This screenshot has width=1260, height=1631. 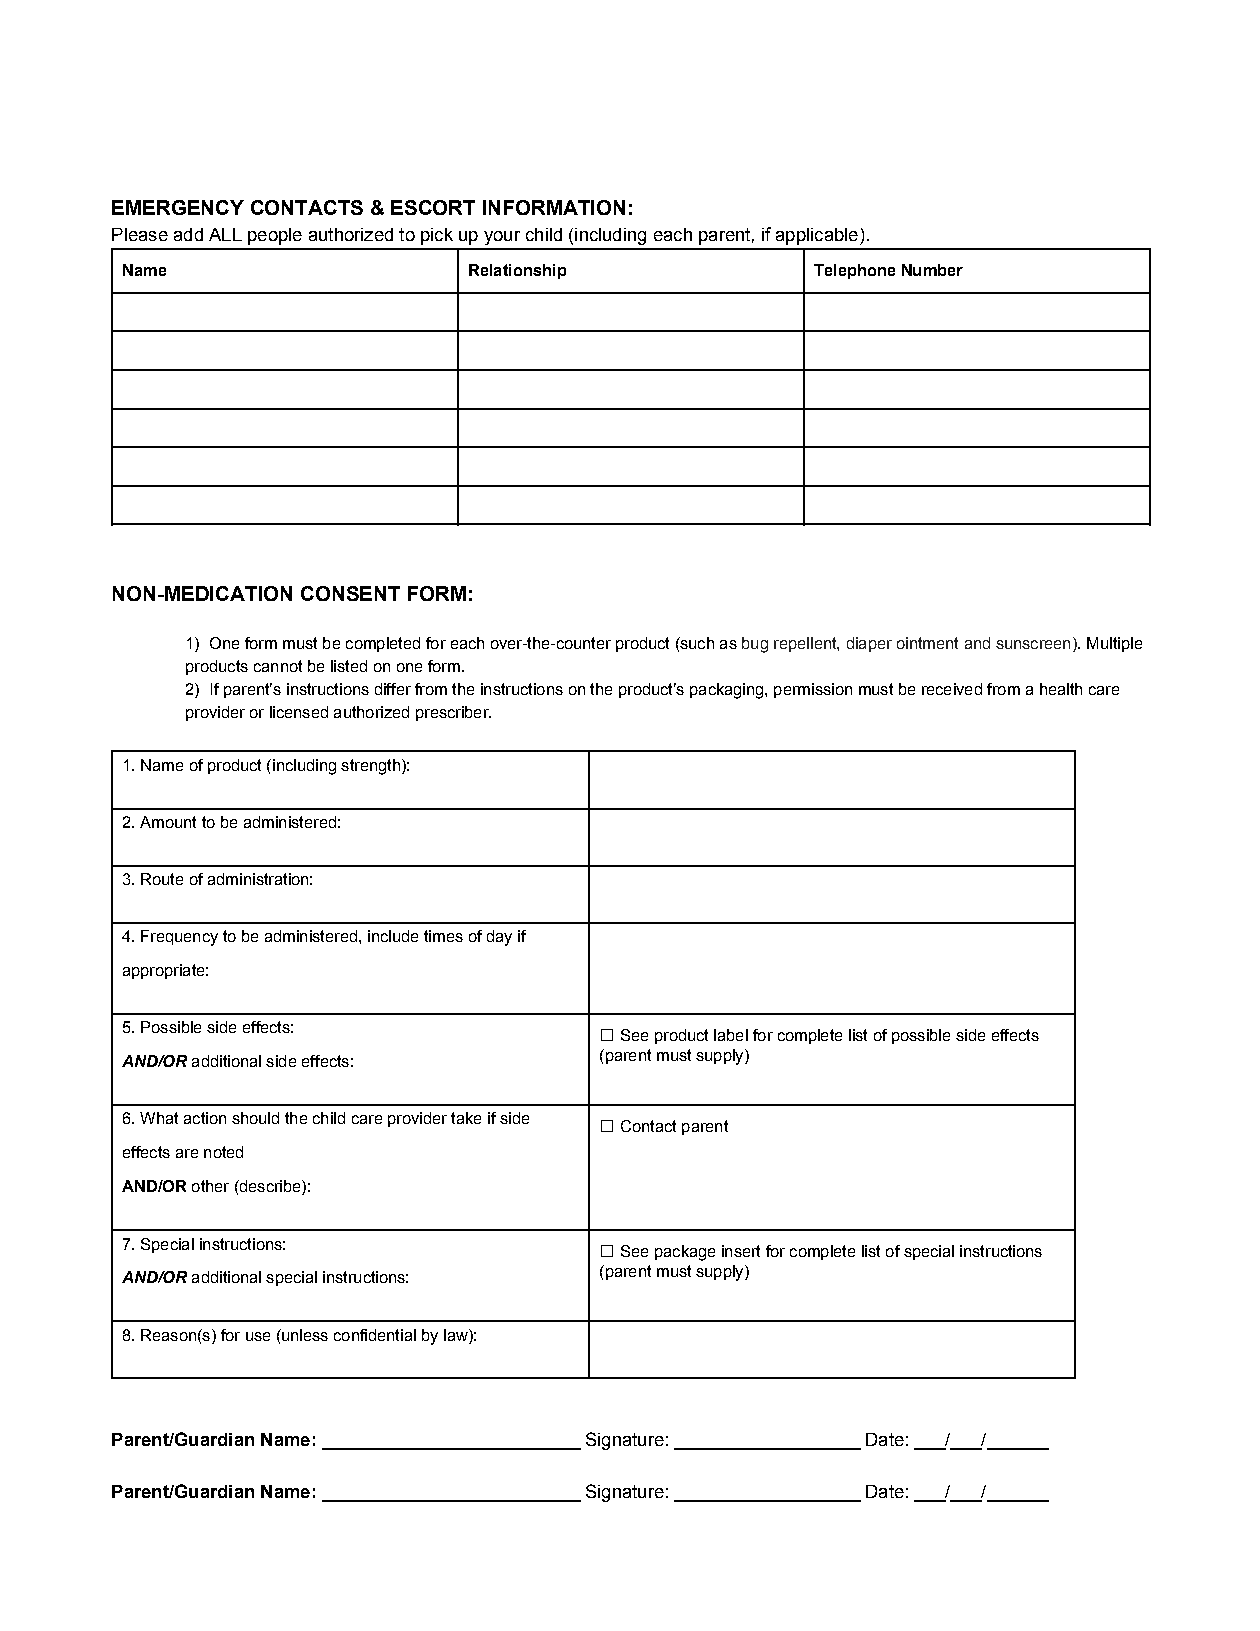 What do you see at coordinates (728, 691) in the screenshot?
I see `packaging` at bounding box center [728, 691].
